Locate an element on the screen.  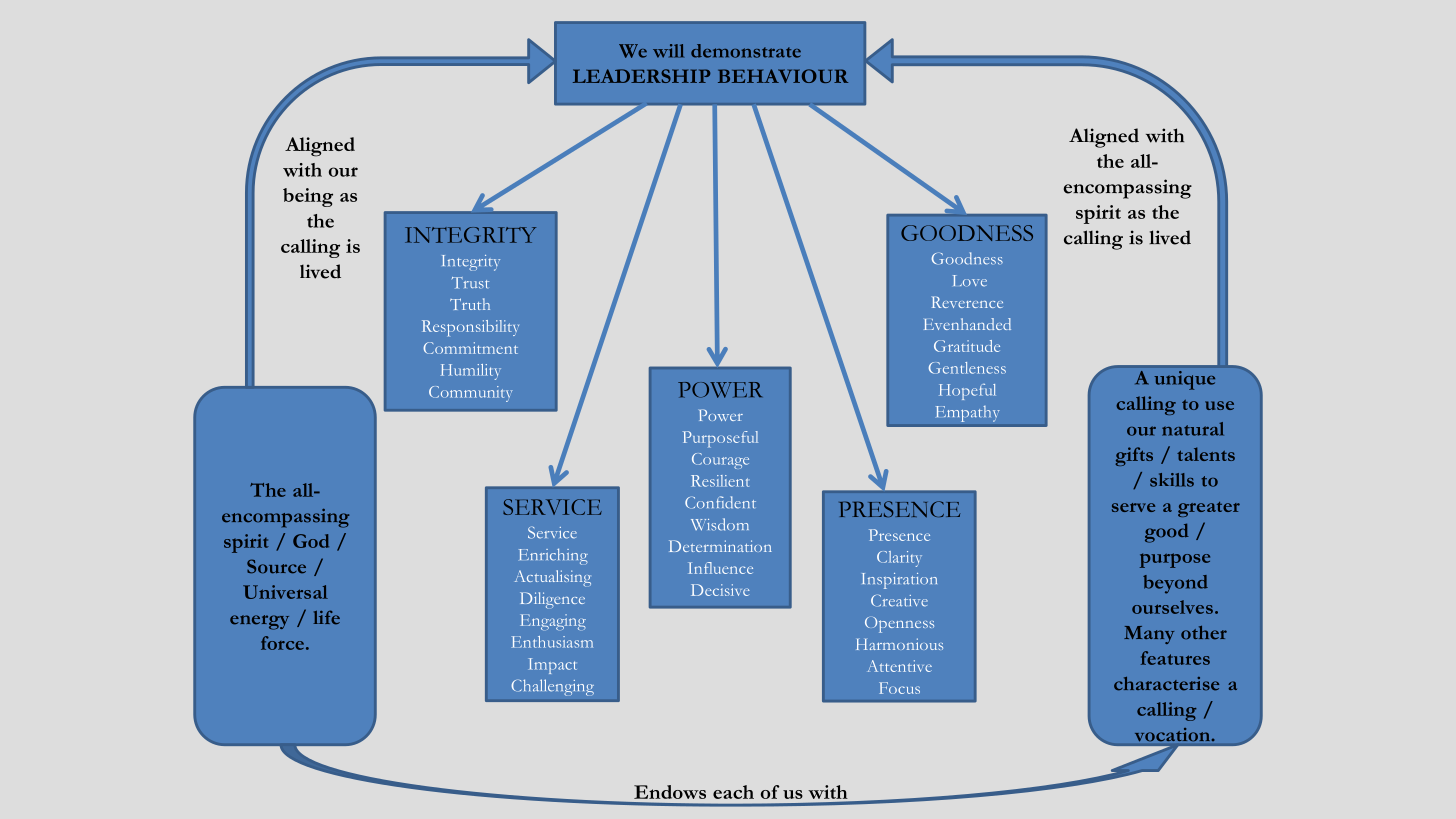
BEHAVIOUR is located at coordinates (783, 76).
